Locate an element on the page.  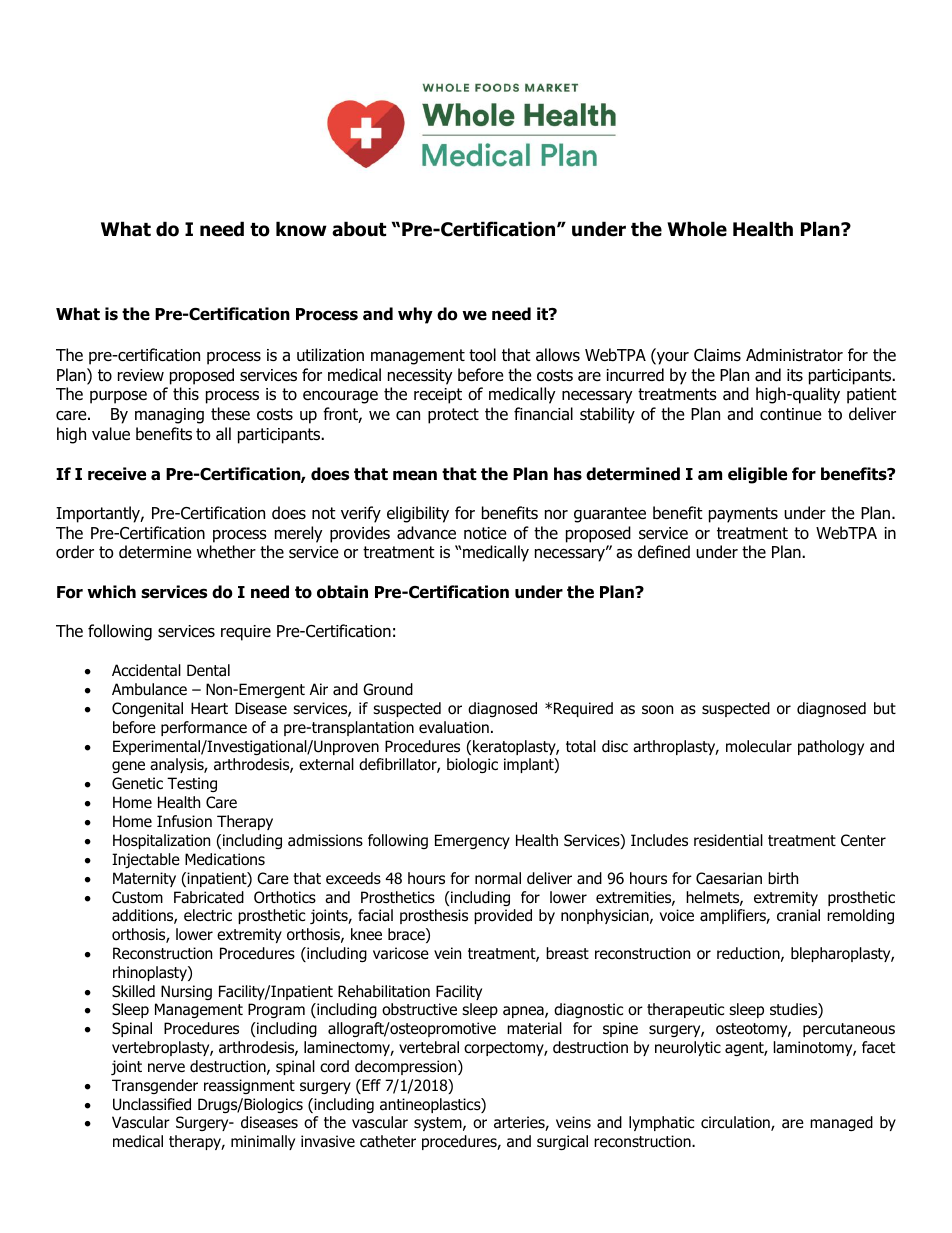
Infusion is located at coordinates (184, 821).
